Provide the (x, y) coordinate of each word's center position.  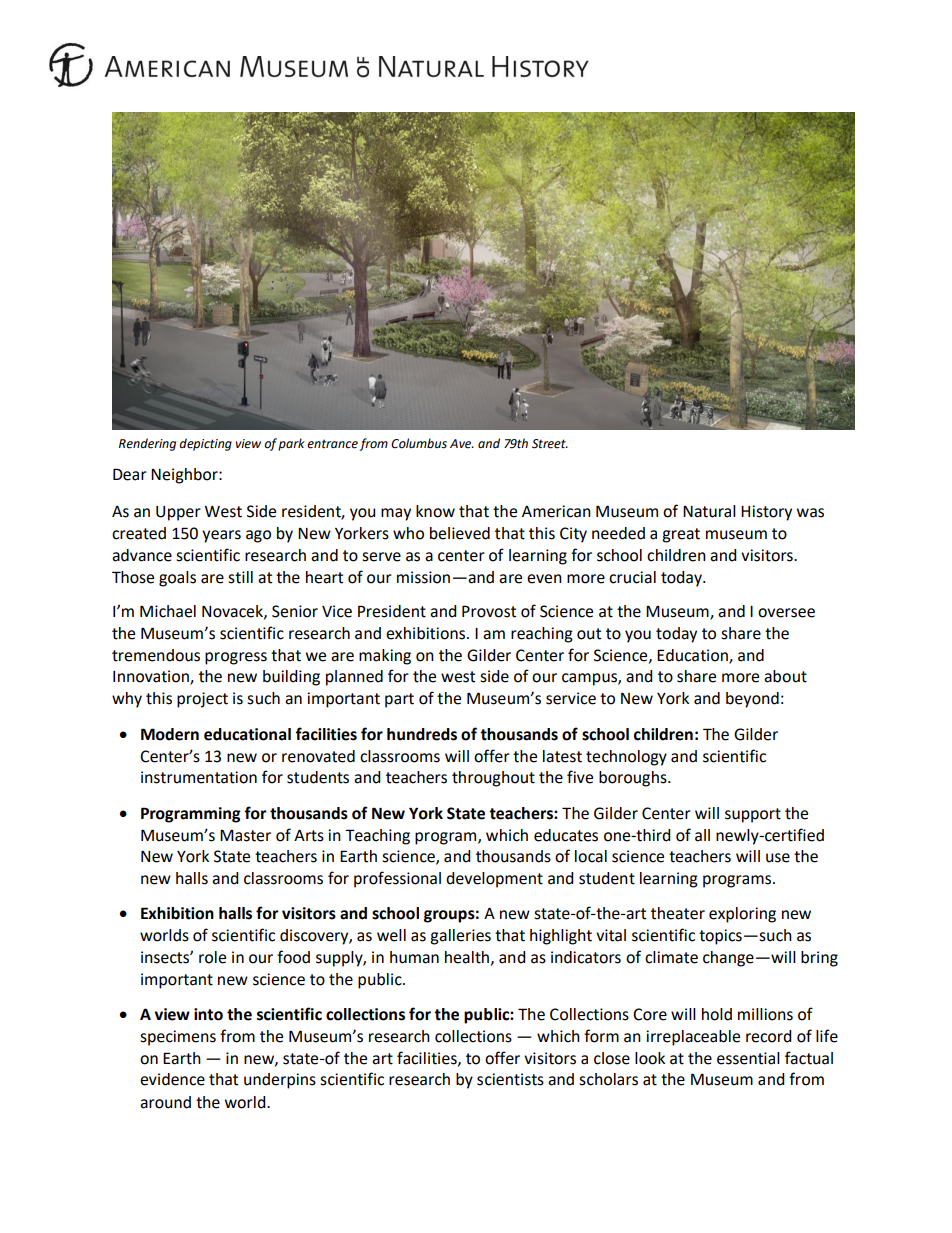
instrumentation (199, 777)
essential (748, 1058)
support (753, 815)
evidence (172, 1079)
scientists (510, 1079)
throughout (493, 779)
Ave (462, 444)
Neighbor (185, 476)
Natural (709, 511)
